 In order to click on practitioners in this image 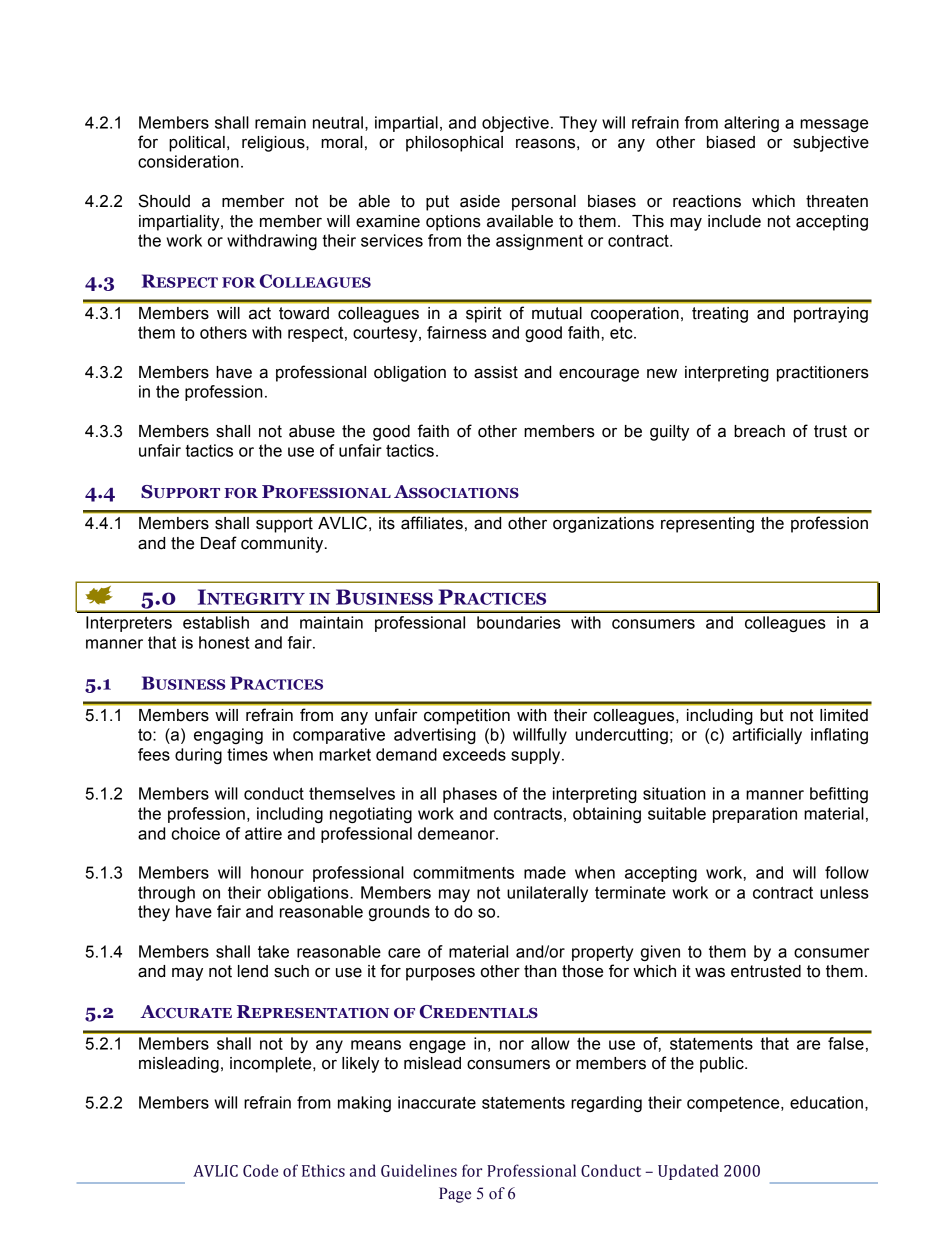, I will do `click(823, 374)`.
